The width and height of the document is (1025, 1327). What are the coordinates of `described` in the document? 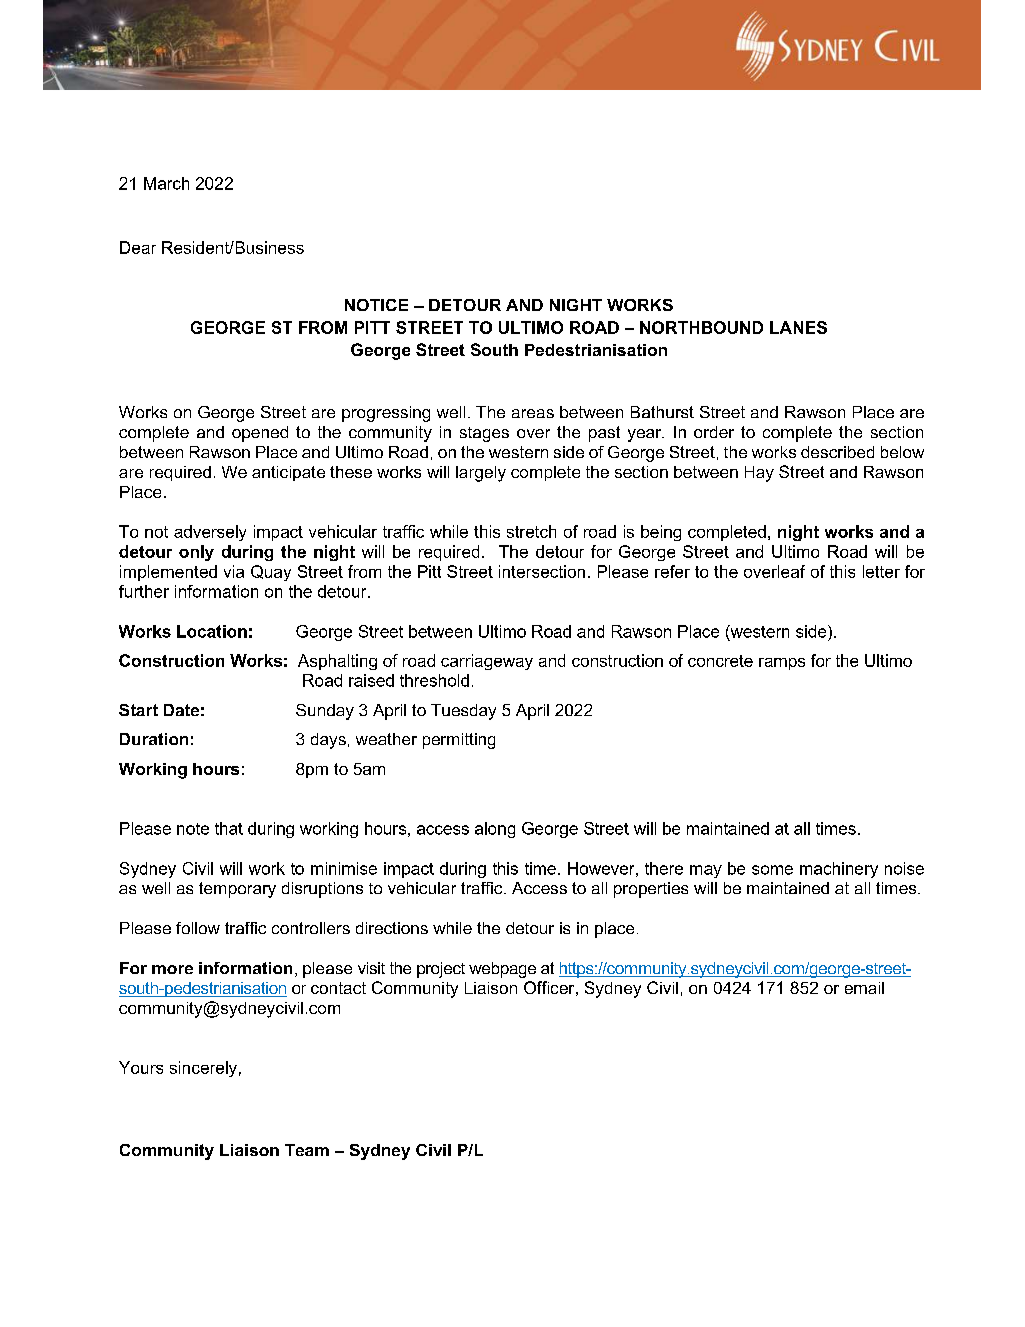 It's located at (837, 452).
